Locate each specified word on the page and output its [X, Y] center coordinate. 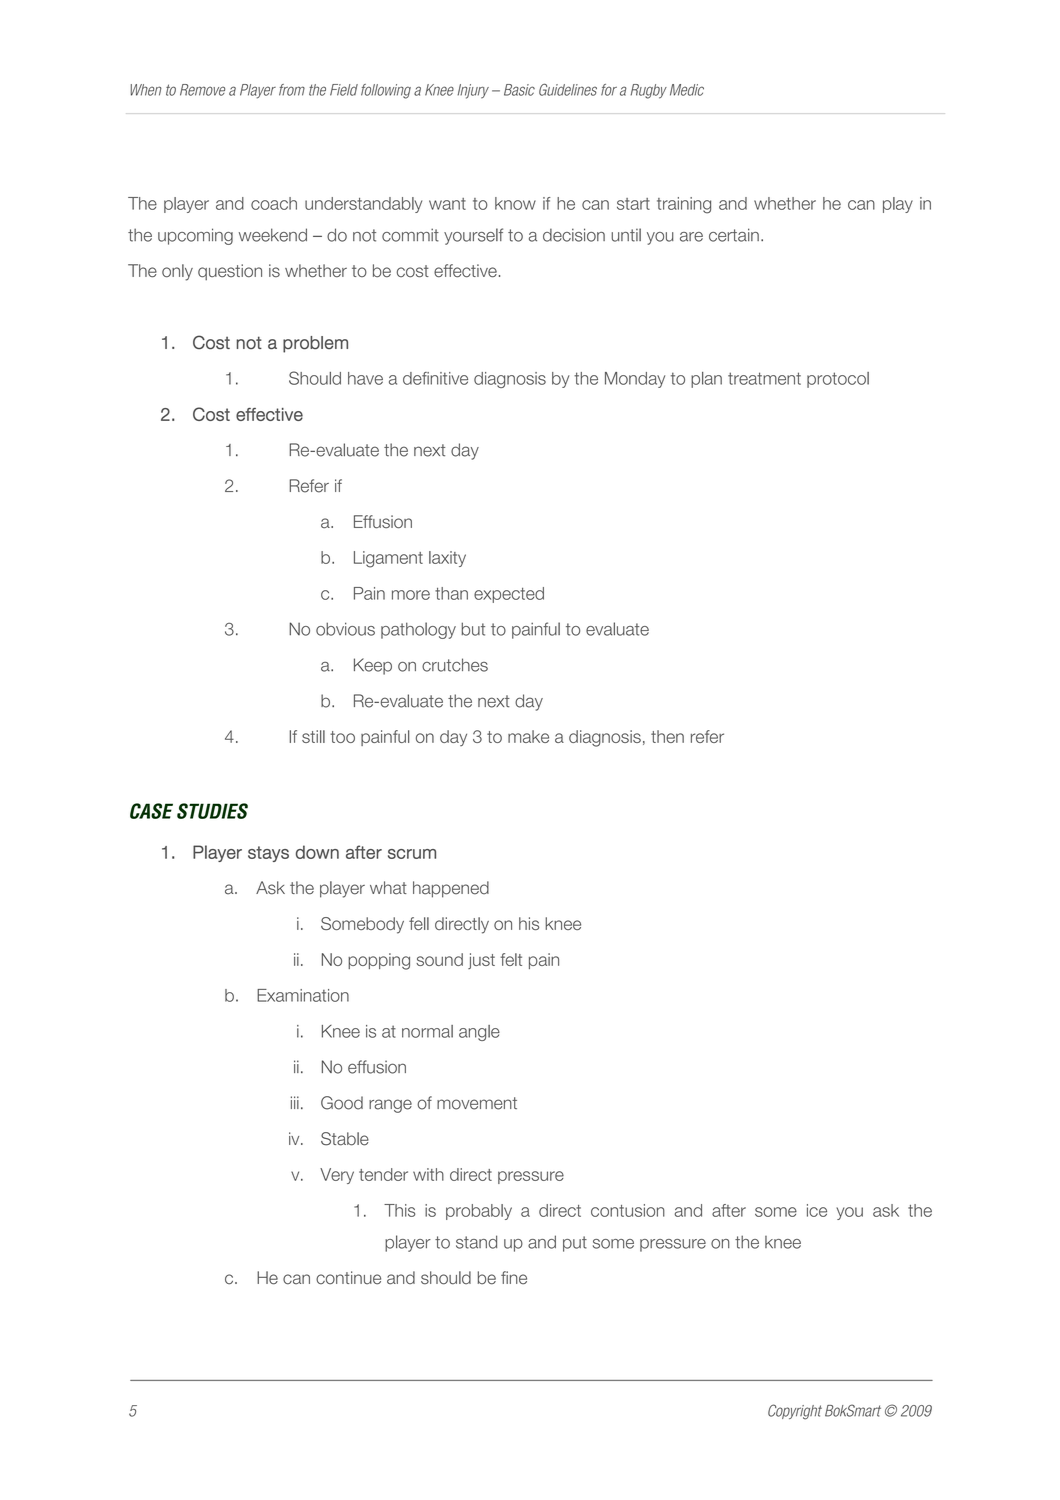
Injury [473, 91]
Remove [202, 90]
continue [348, 1278]
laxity [447, 559]
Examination [303, 995]
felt [511, 959]
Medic [687, 90]
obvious [345, 629]
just [481, 961]
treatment [764, 378]
